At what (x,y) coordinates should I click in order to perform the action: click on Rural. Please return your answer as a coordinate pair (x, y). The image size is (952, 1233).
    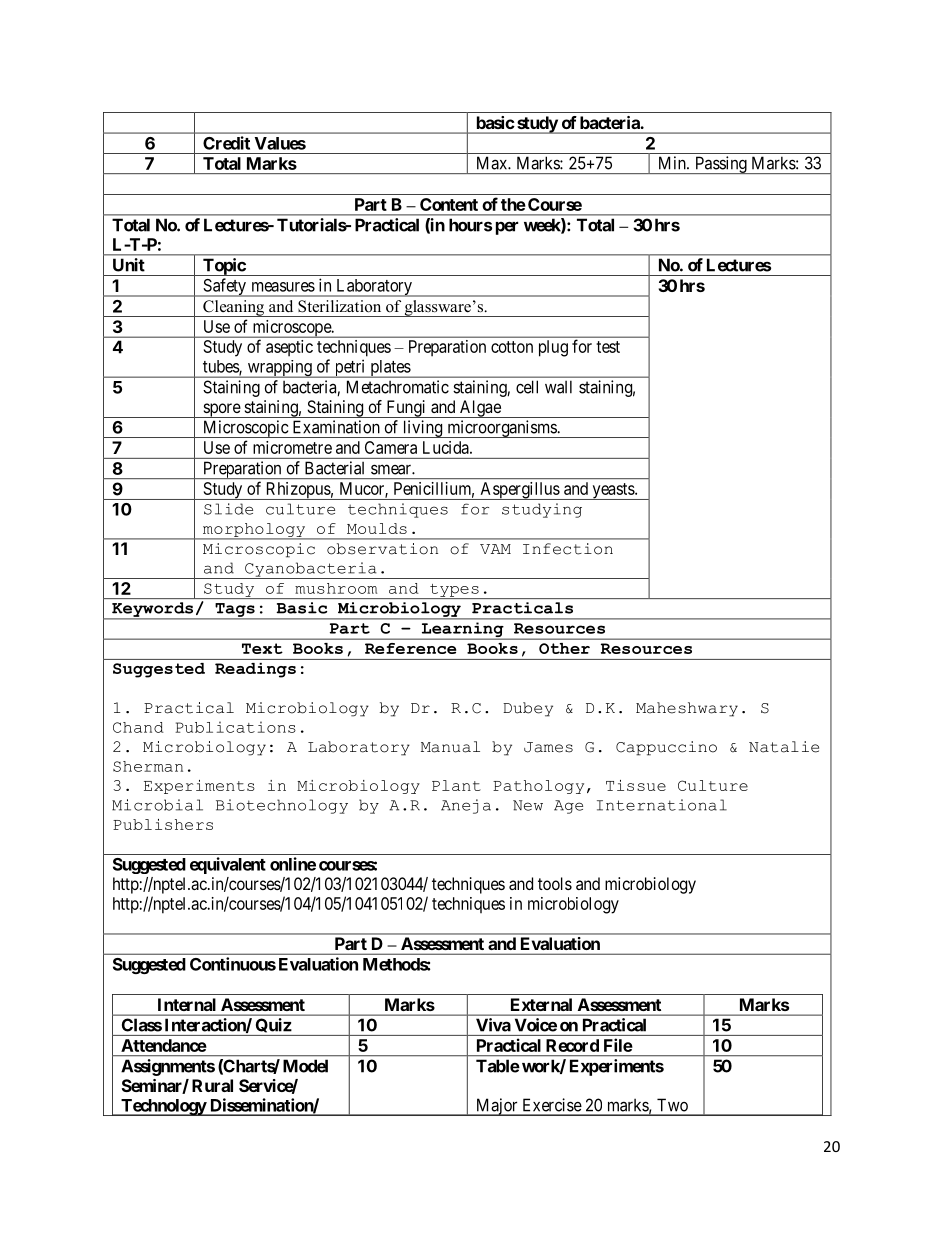
    Looking at the image, I should click on (212, 1085).
